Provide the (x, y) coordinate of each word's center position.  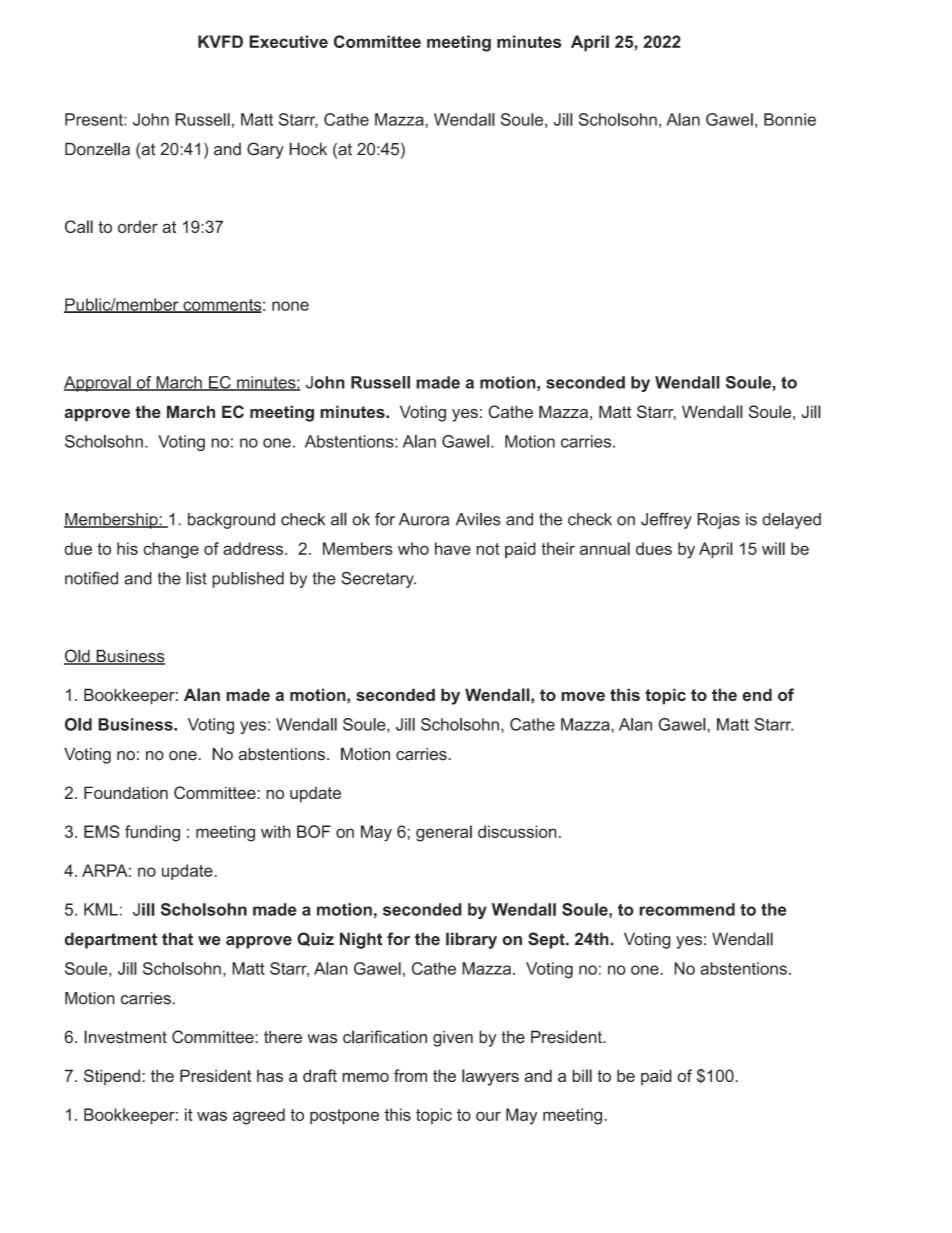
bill (582, 1075)
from (410, 1075)
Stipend (112, 1077)
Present (95, 119)
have (453, 548)
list (196, 578)
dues (654, 548)
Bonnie (790, 119)
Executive (288, 41)
